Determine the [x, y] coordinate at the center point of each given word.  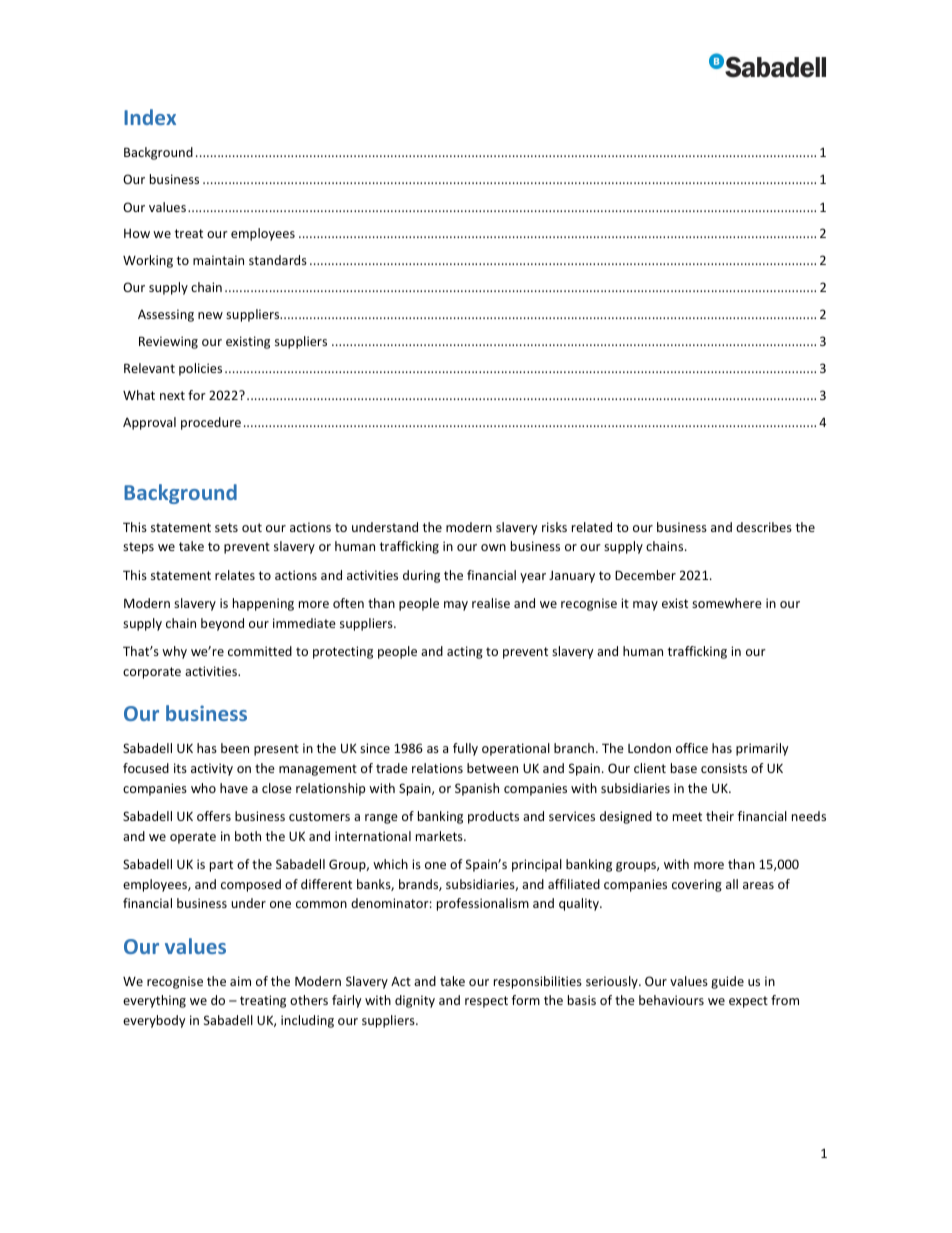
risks [554, 527]
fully [465, 749]
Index [150, 117]
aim [240, 981]
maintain [218, 260]
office [692, 748]
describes [764, 527]
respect [486, 1002]
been [235, 748]
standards [278, 260]
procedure [211, 423]
